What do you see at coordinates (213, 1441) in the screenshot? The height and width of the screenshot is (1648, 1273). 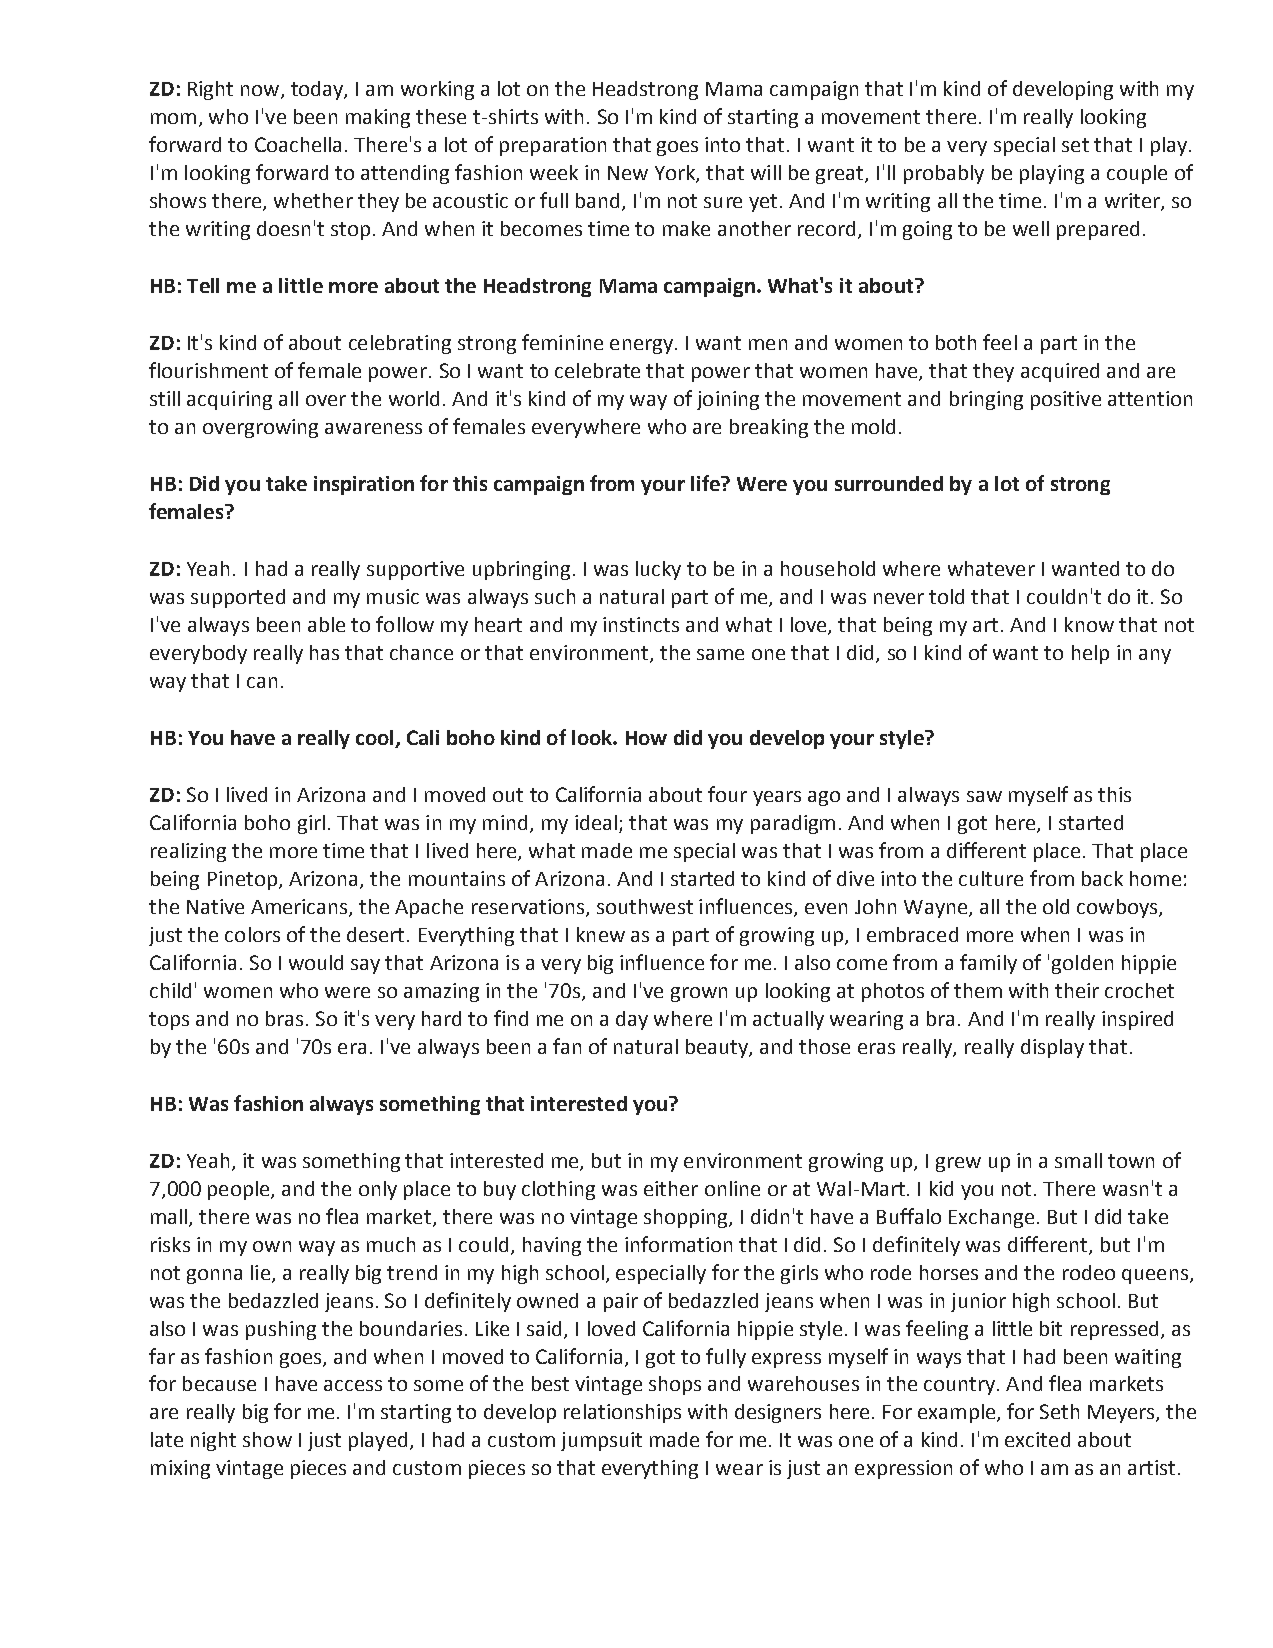 I see `night` at bounding box center [213, 1441].
